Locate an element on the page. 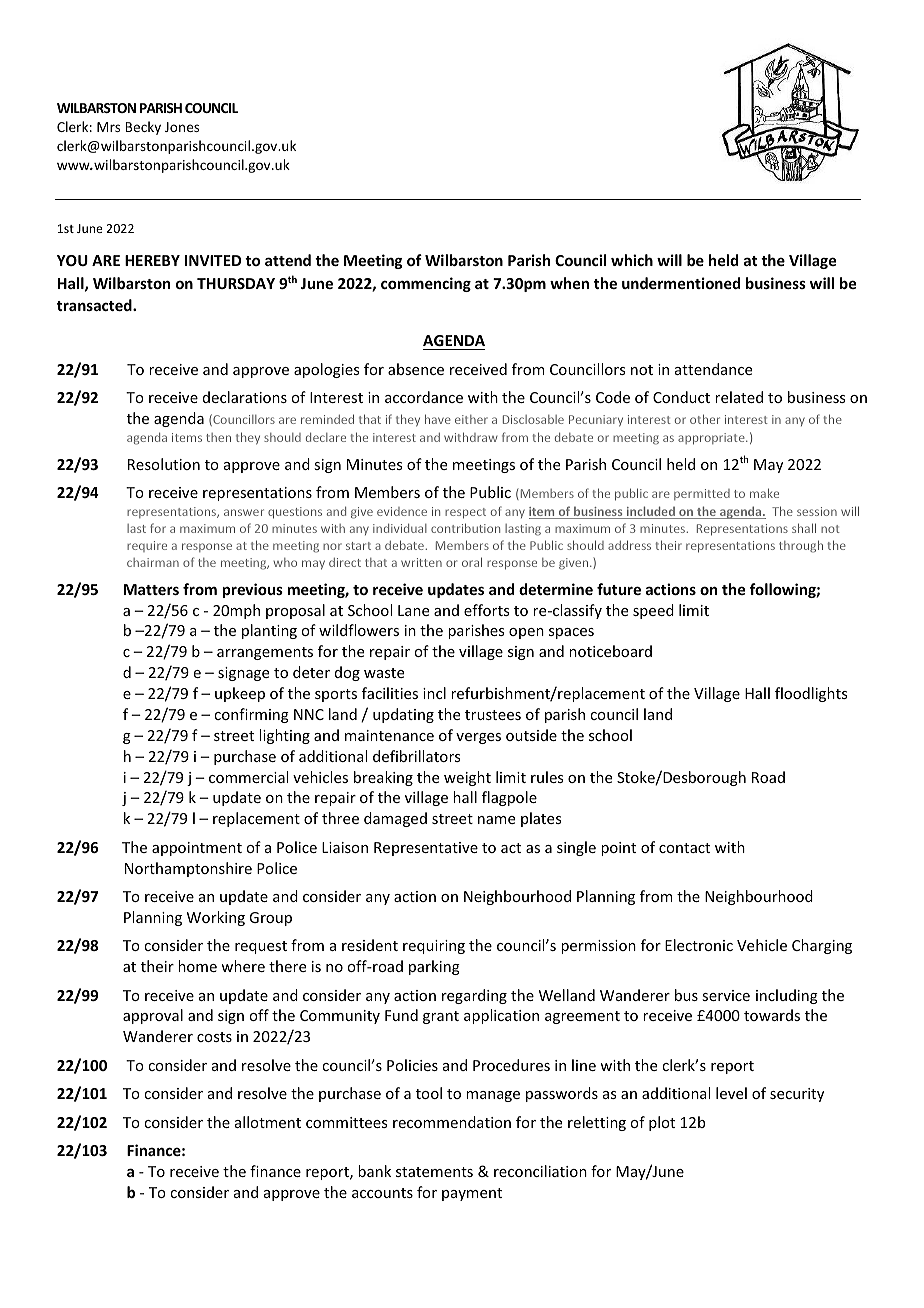  plot is located at coordinates (662, 1123).
